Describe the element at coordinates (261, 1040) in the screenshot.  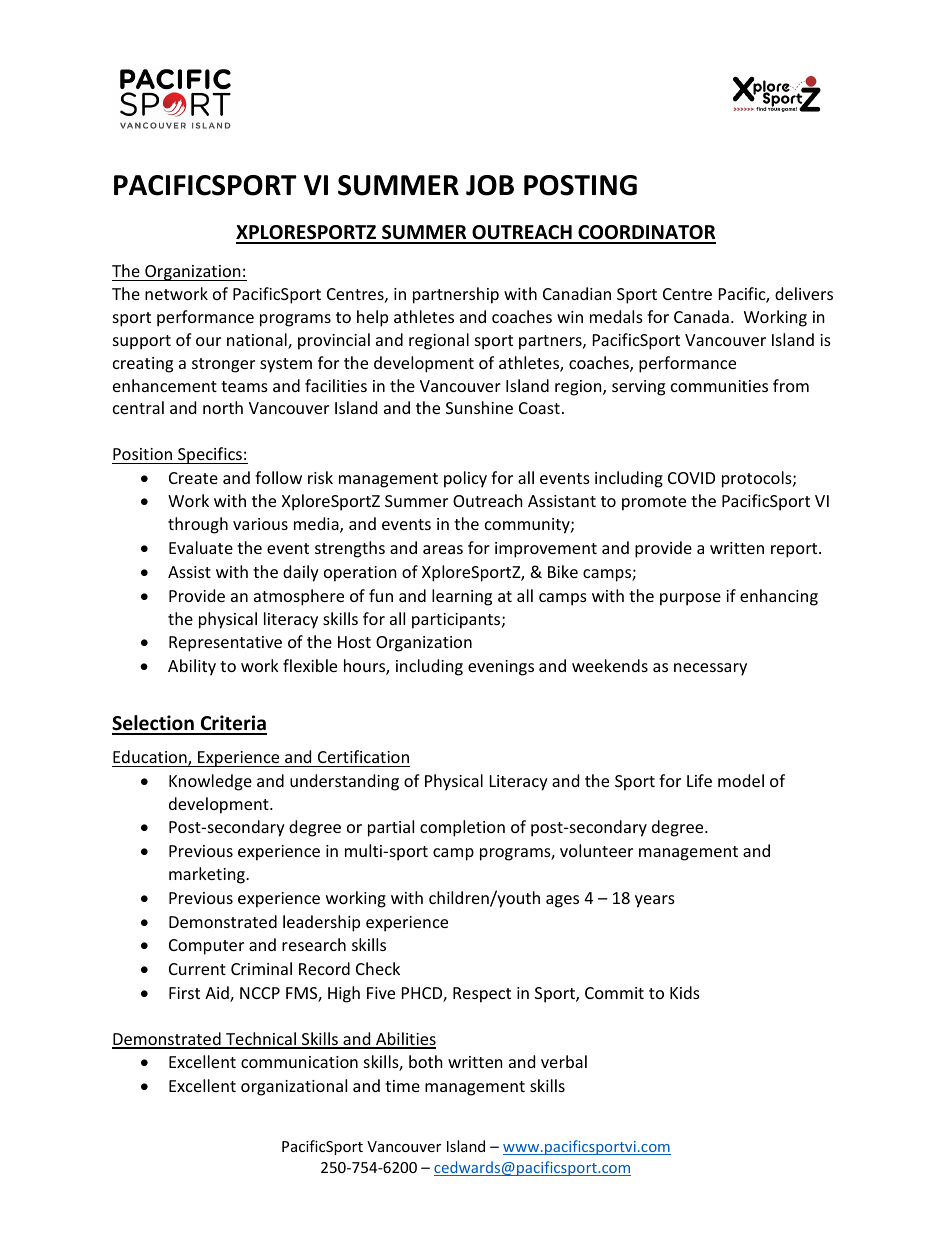
I see `Technical` at that location.
